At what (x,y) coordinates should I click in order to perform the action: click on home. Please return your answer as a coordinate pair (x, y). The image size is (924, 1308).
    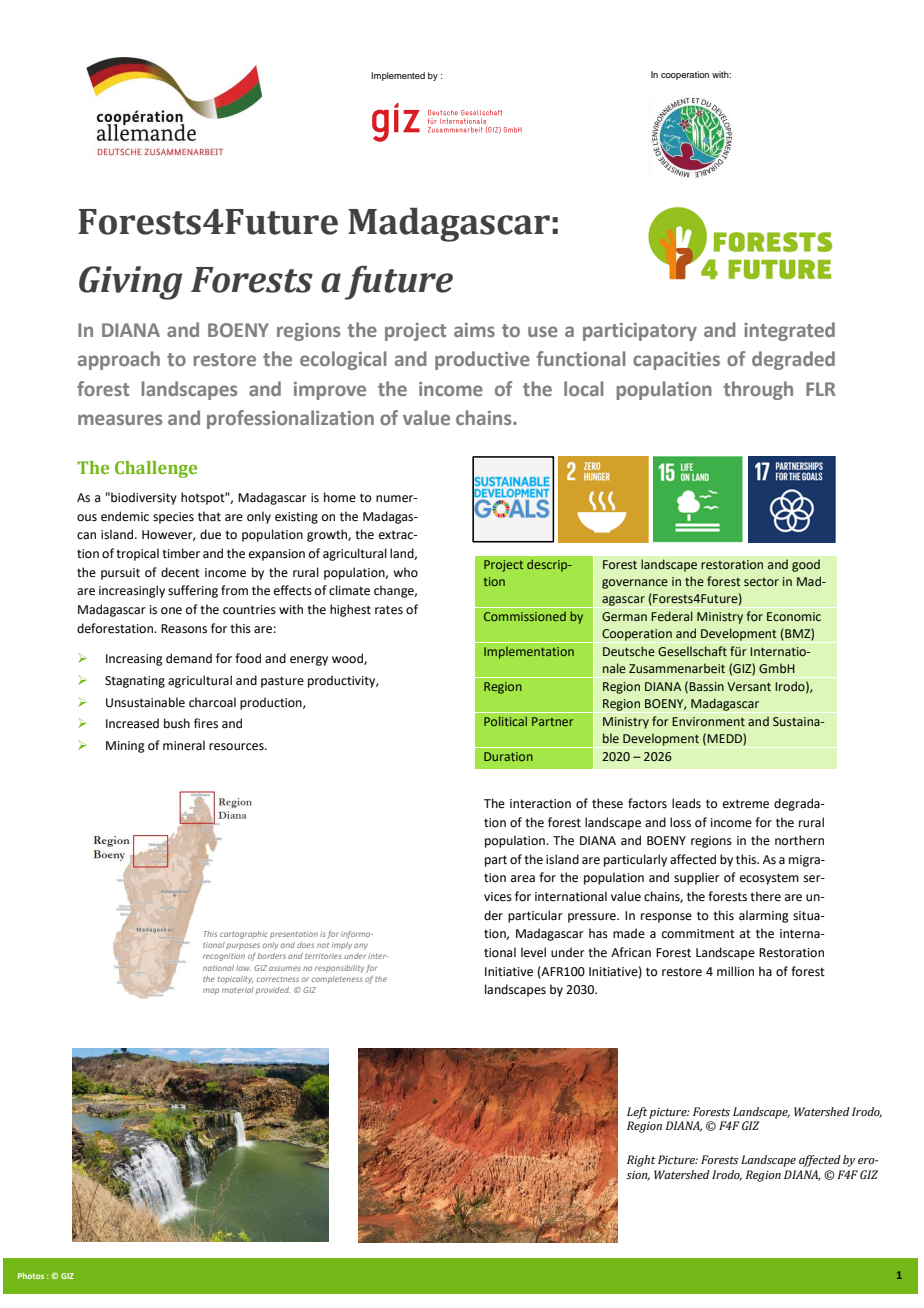
    Looking at the image, I should click on (340, 497).
